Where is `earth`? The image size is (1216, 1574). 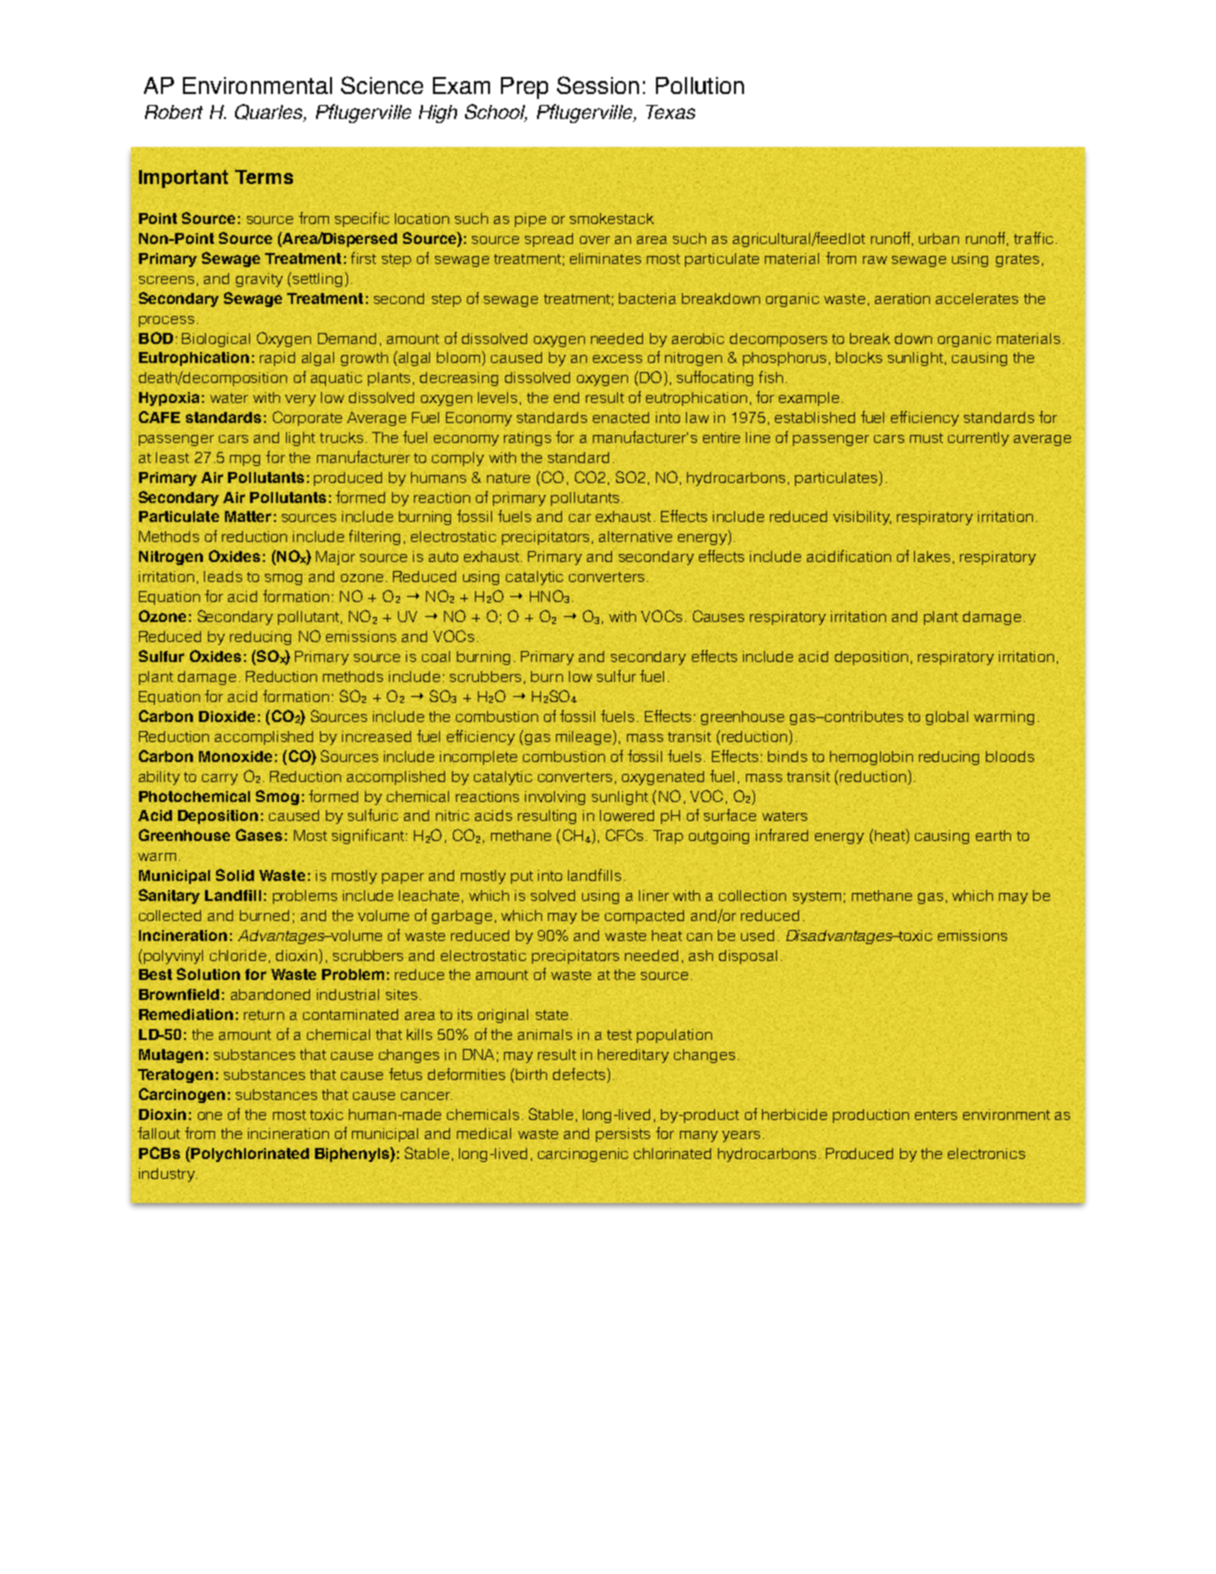 earth is located at coordinates (993, 835).
